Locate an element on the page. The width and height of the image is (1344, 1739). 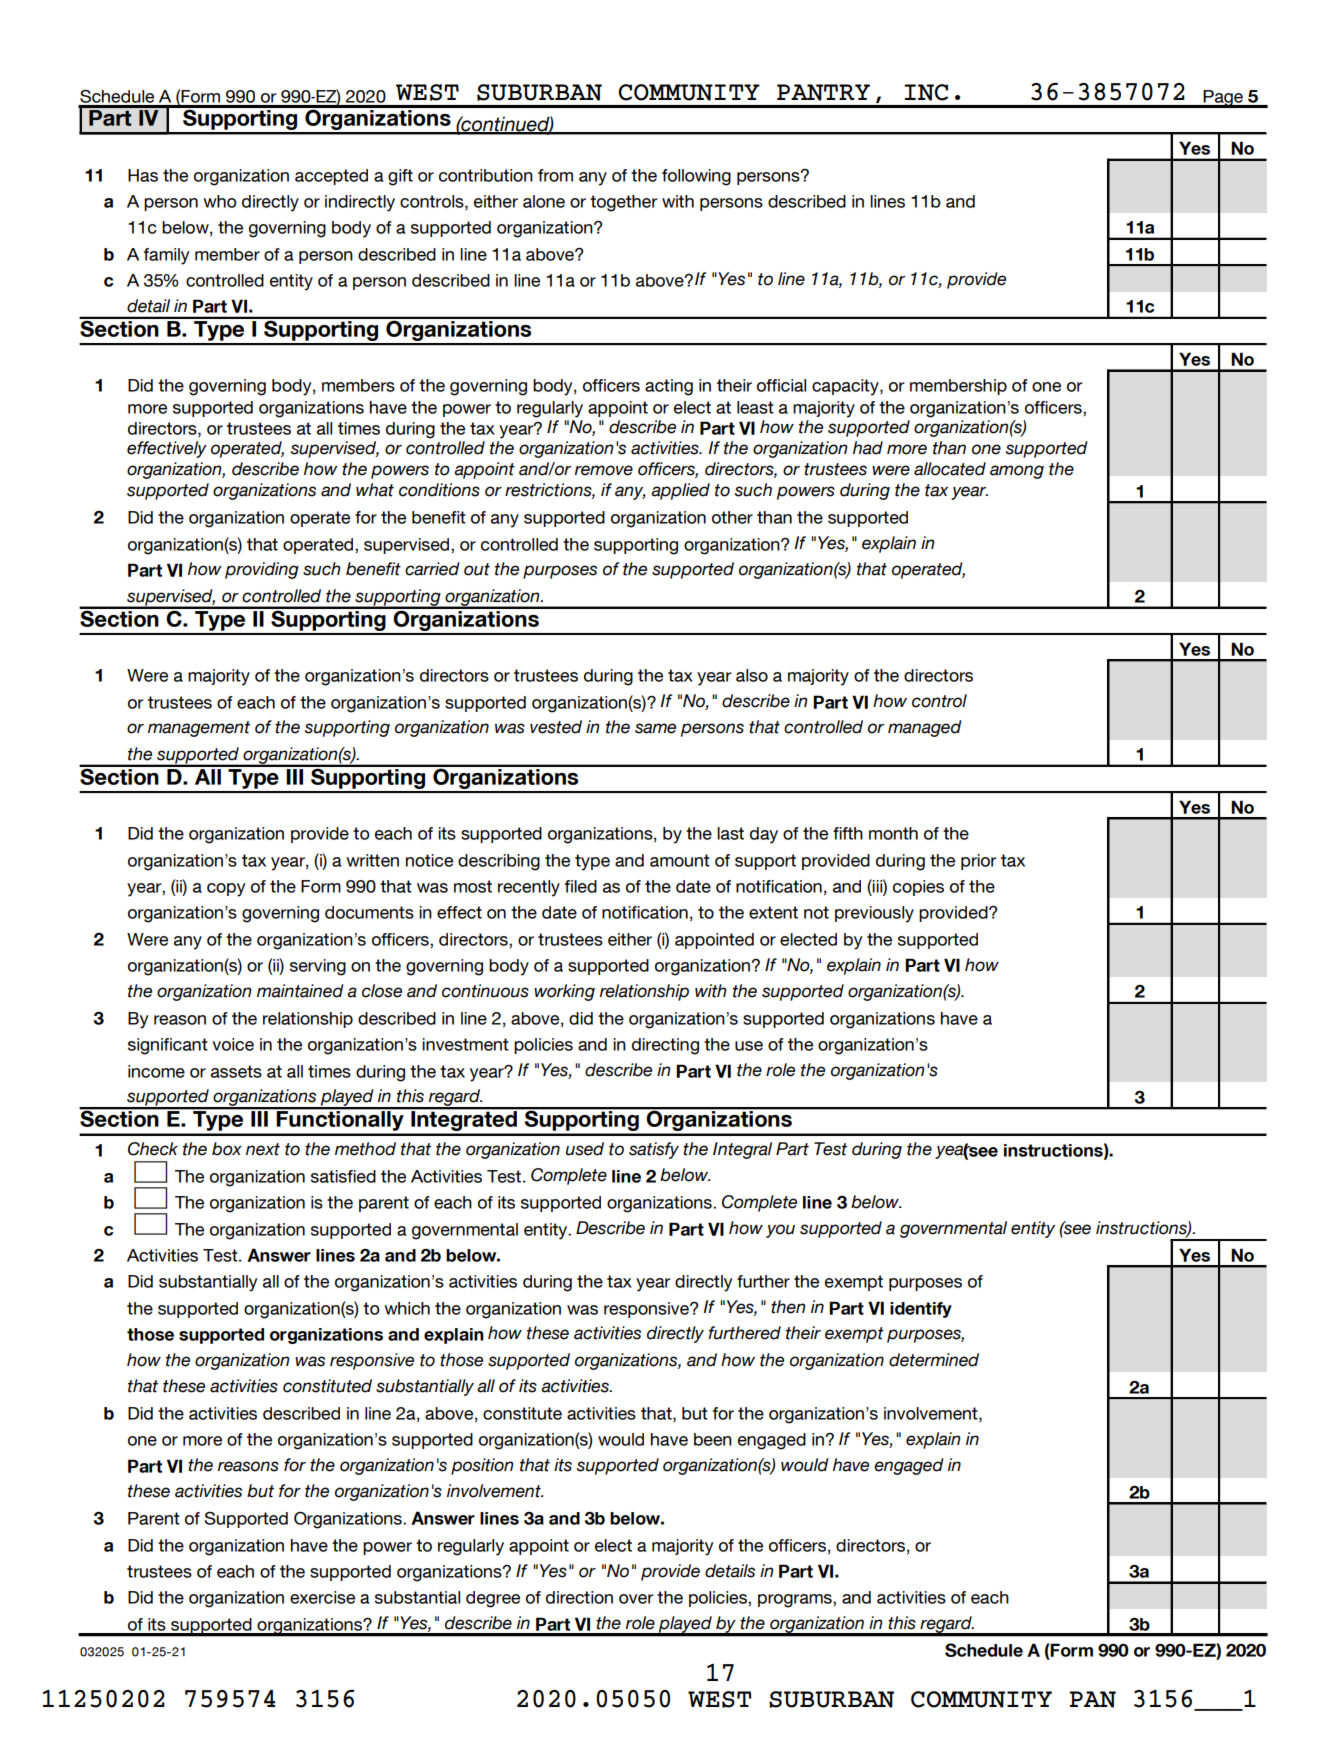
among is located at coordinates (1017, 472).
